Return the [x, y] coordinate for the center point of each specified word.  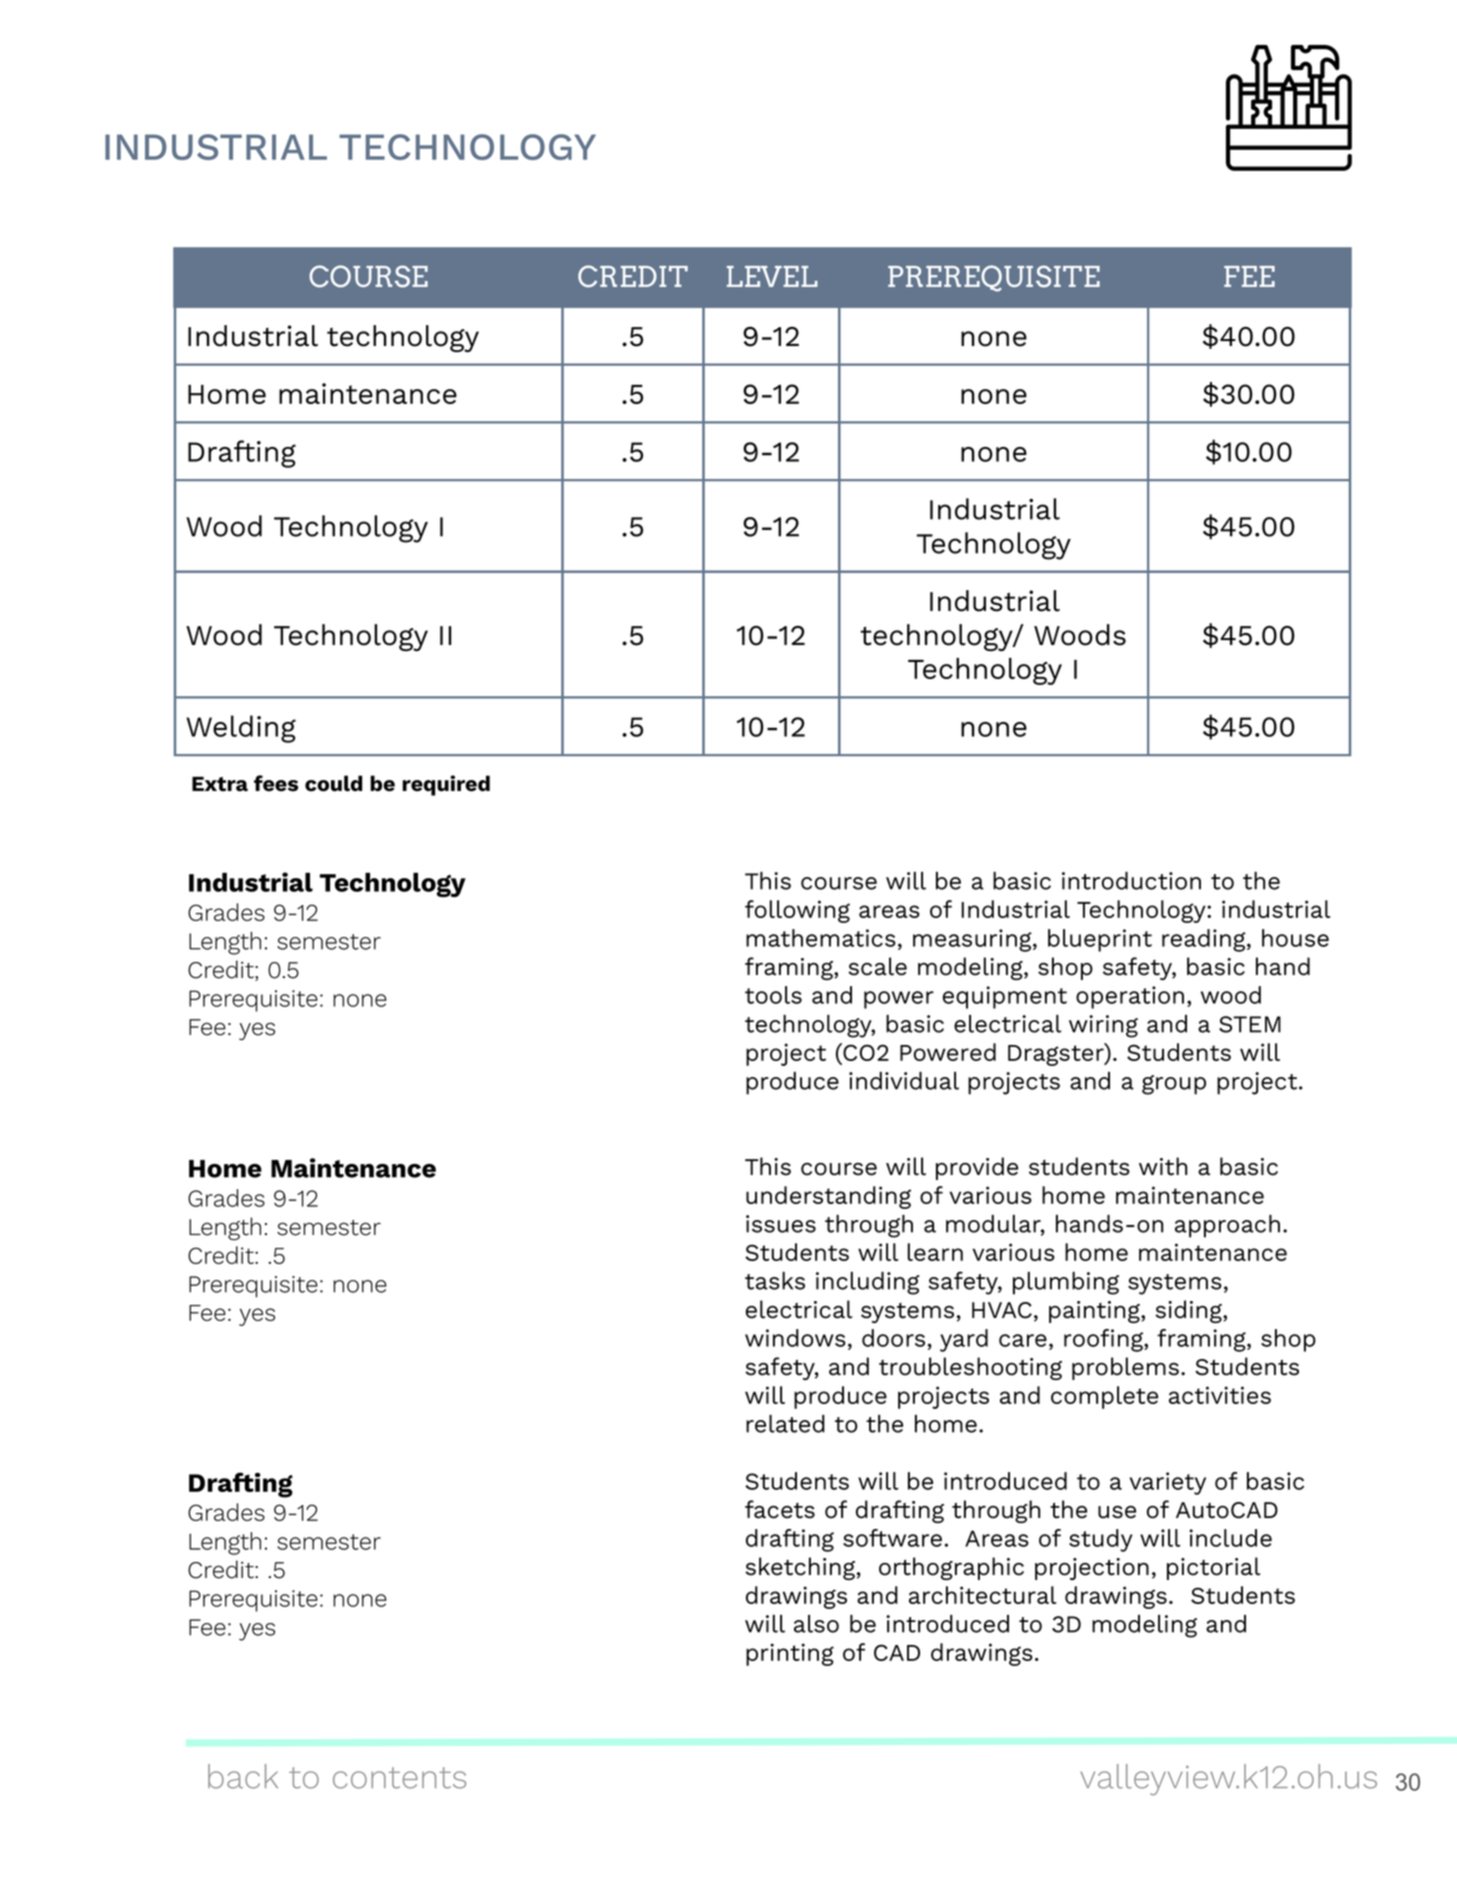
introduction [1131, 881]
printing [790, 1654]
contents [399, 1778]
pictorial [1213, 1568]
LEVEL [772, 276]
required [446, 785]
